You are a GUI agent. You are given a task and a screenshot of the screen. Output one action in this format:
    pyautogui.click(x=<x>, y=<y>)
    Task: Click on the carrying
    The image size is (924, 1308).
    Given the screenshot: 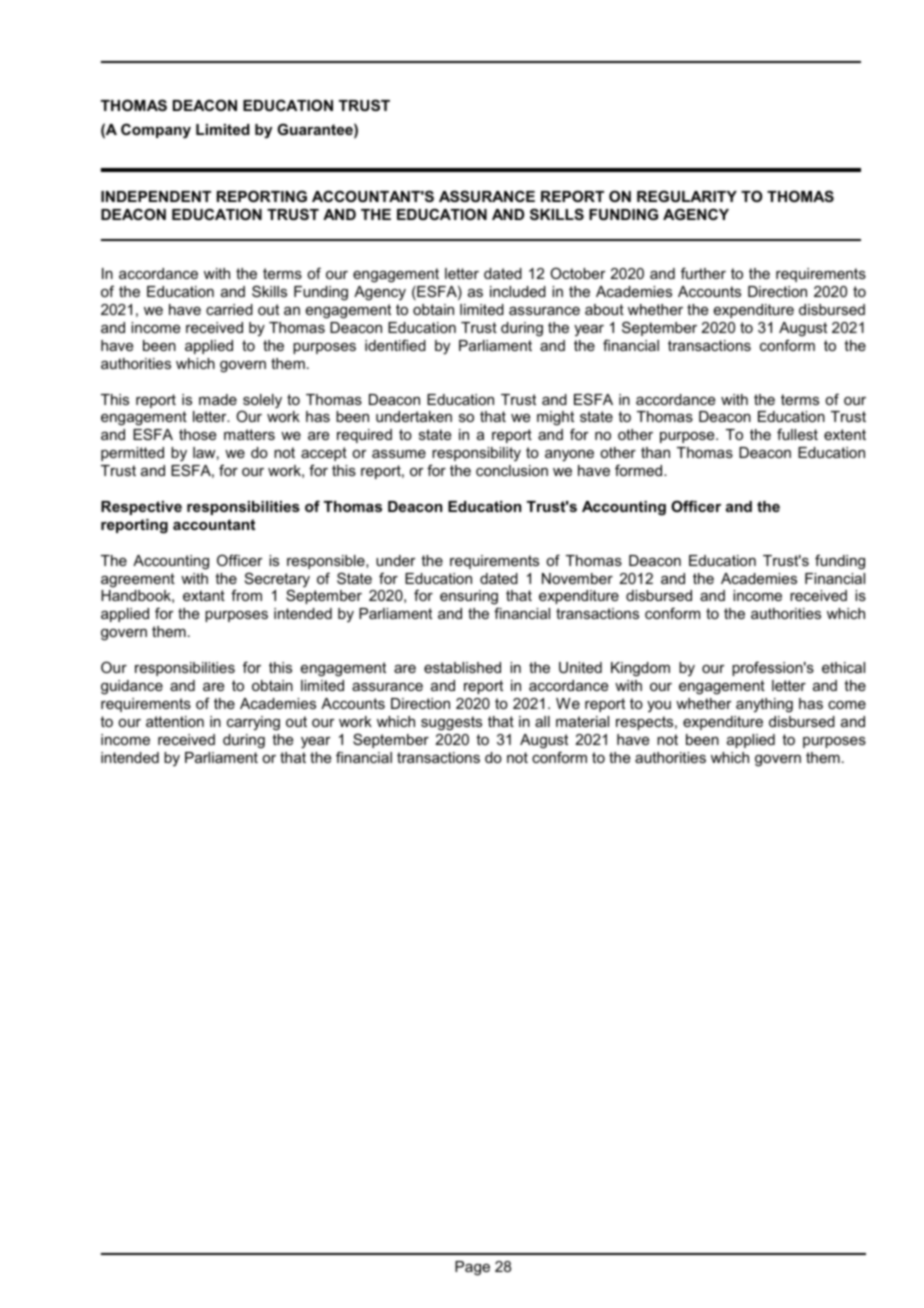 What is the action you would take?
    pyautogui.click(x=253, y=723)
